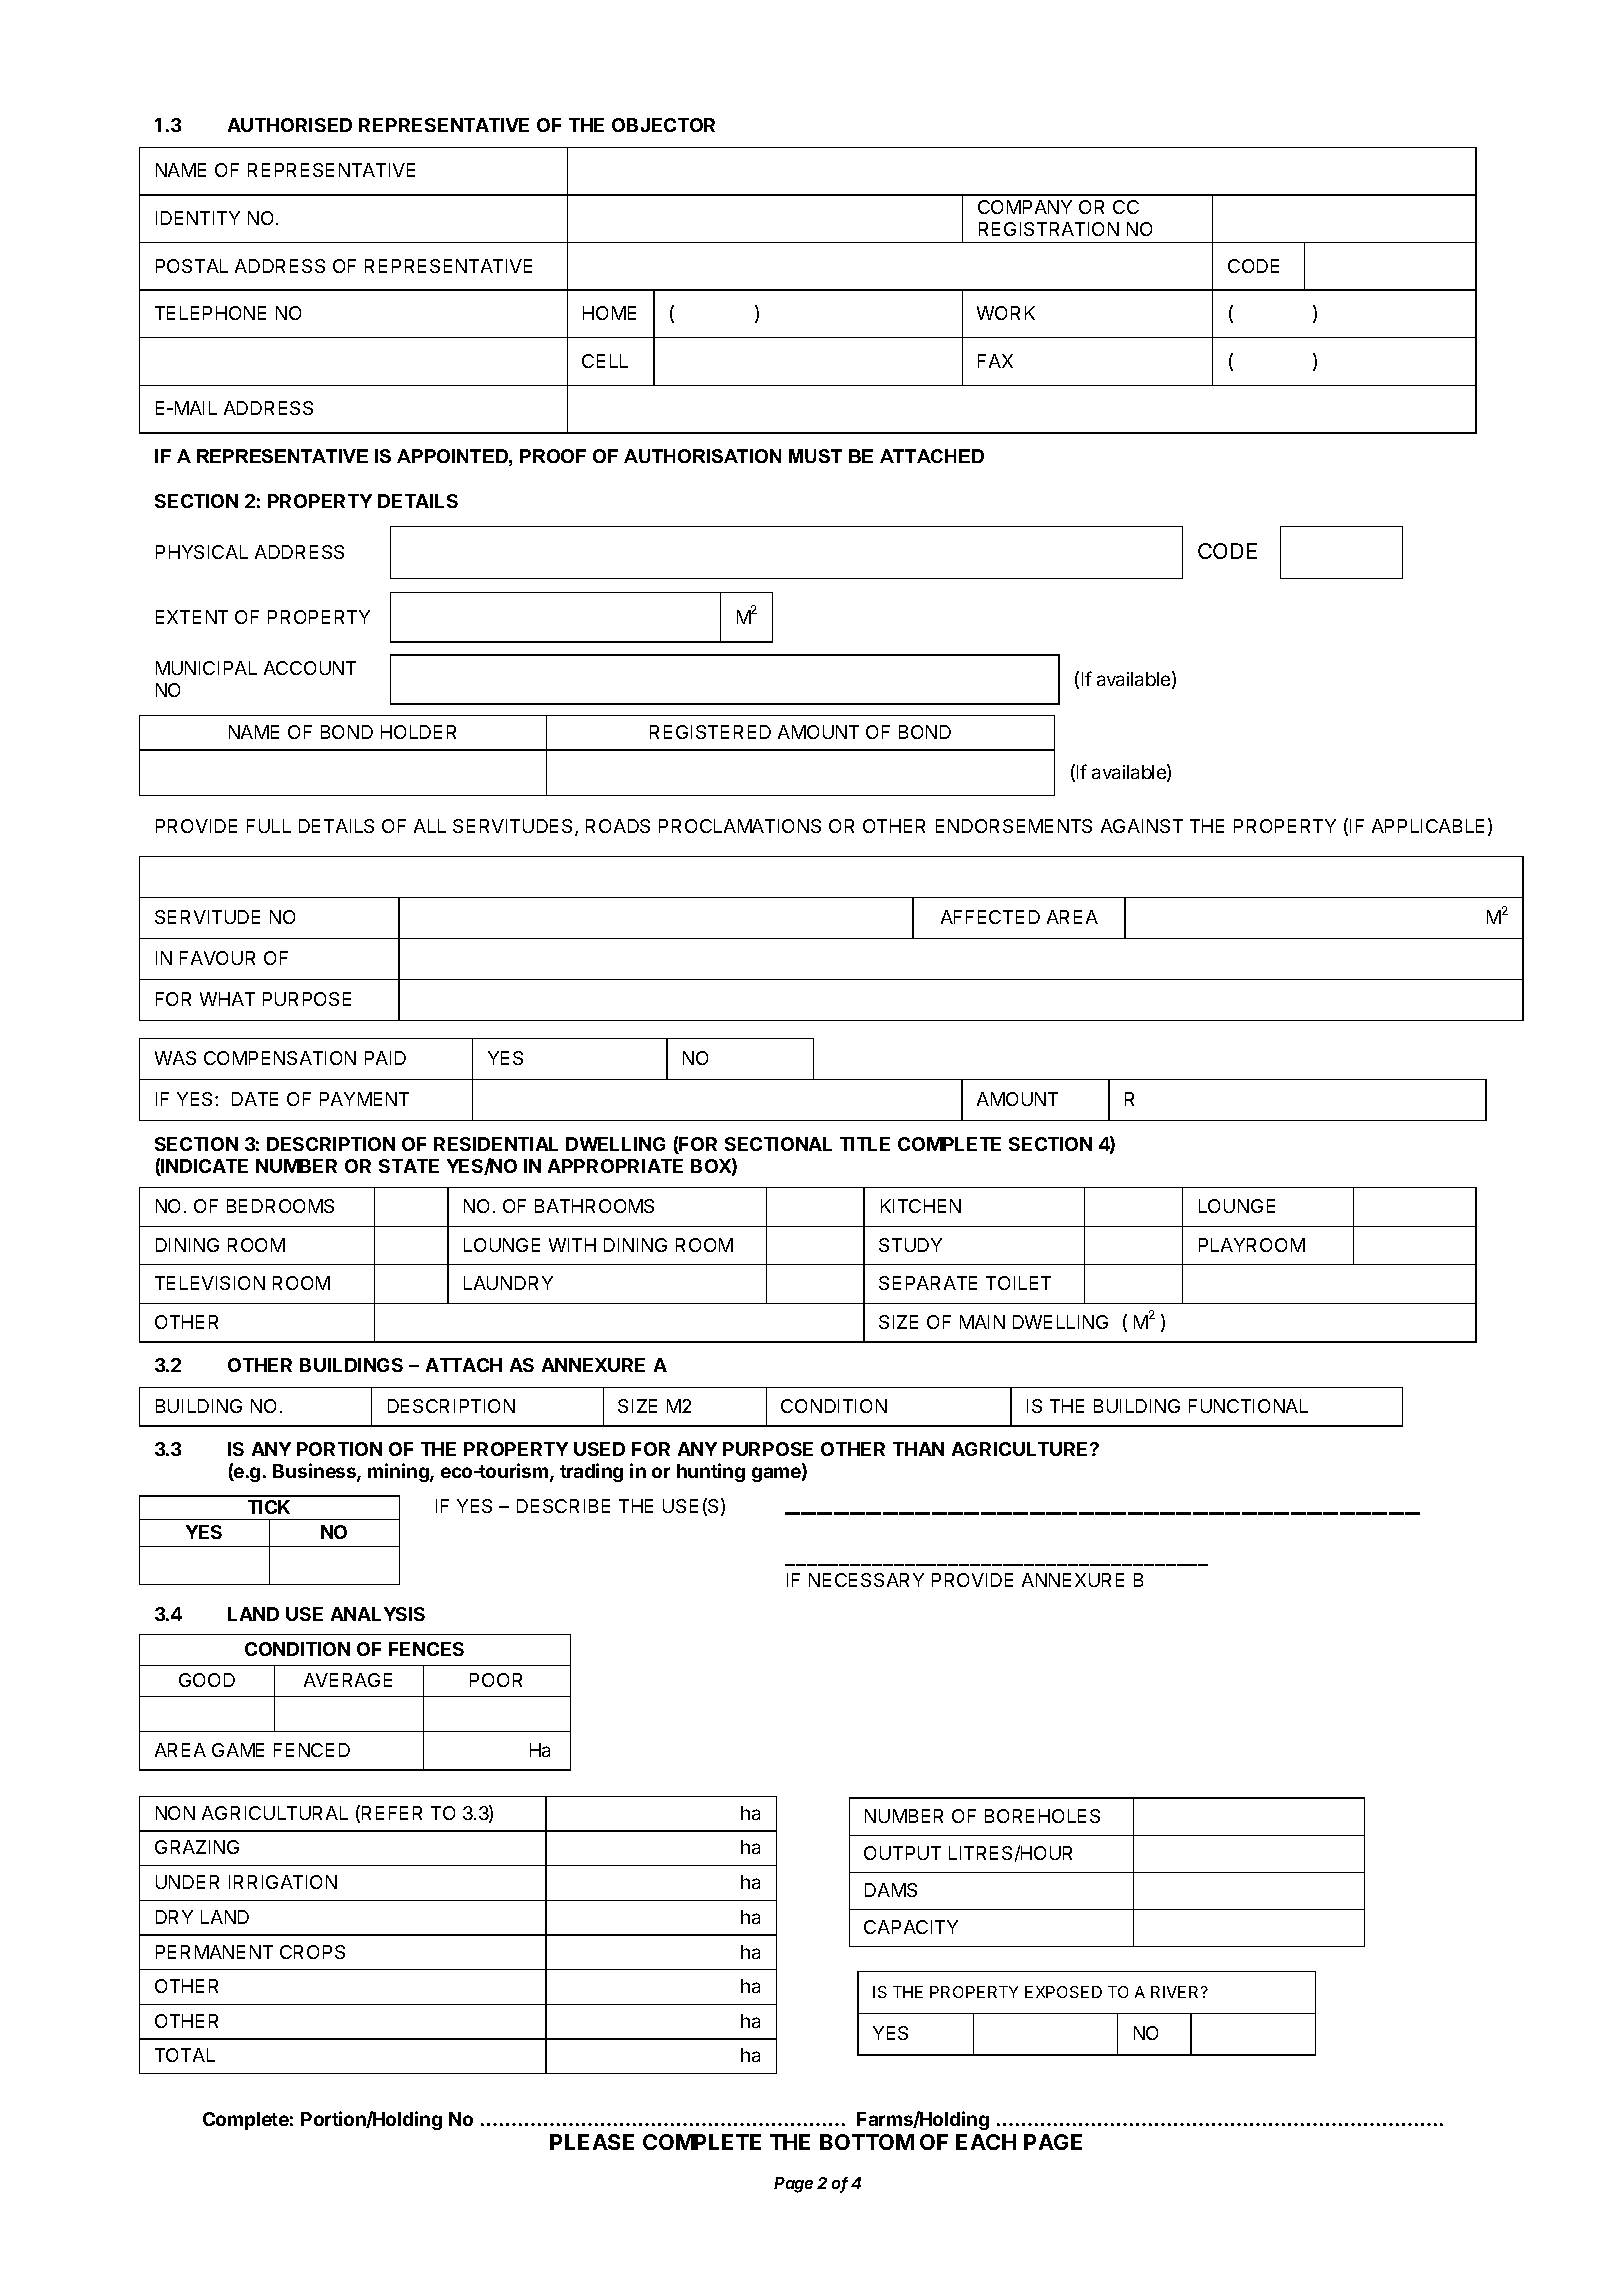  What do you see at coordinates (663, 125) in the screenshot?
I see `OBJECTOR` at bounding box center [663, 125].
